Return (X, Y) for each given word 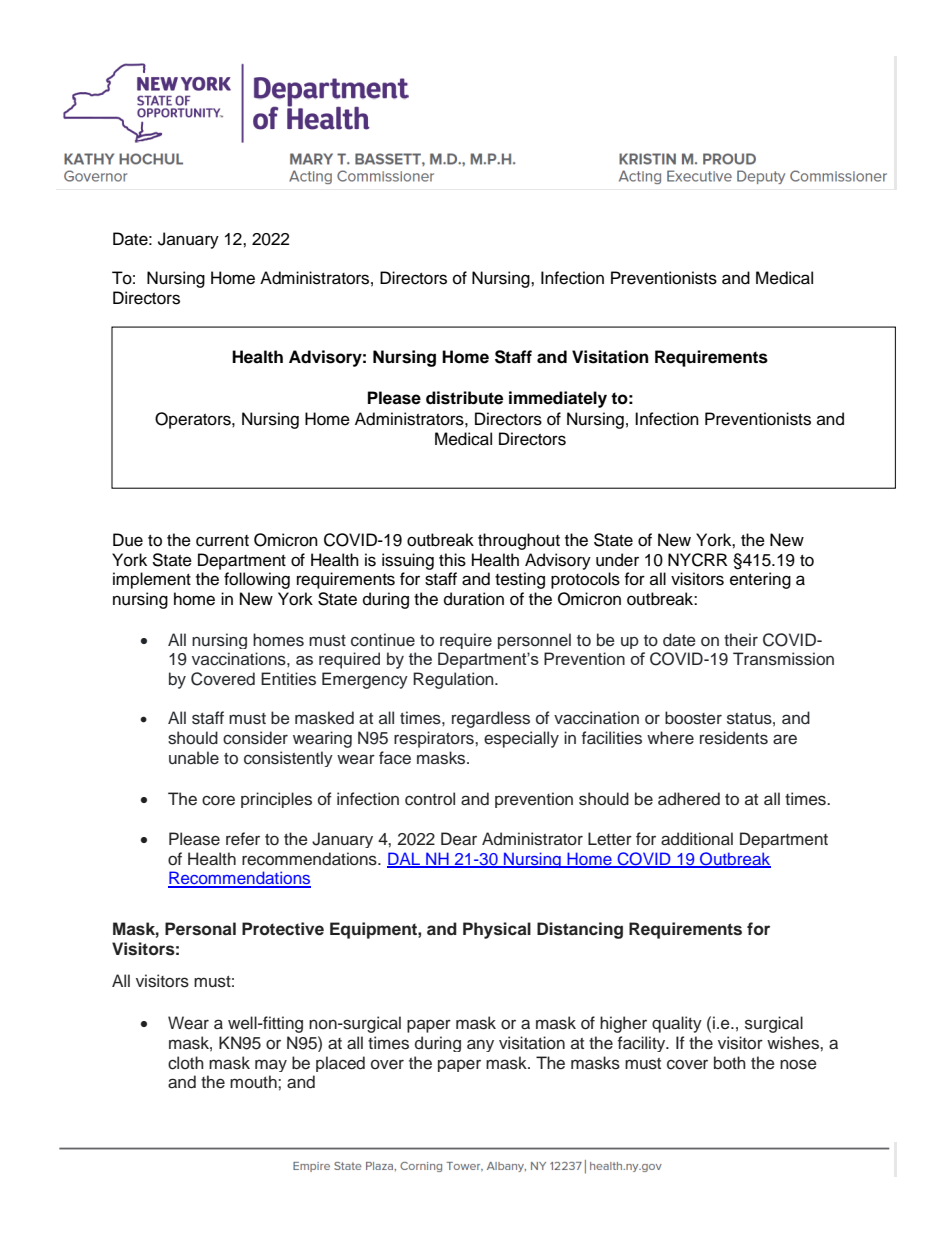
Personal (200, 929)
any (480, 1045)
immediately (558, 399)
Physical (497, 930)
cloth (186, 1063)
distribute (464, 398)
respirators (435, 739)
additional (697, 839)
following (257, 580)
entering (760, 580)
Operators (194, 420)
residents (734, 738)
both (730, 1063)
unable (194, 758)
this (452, 560)
